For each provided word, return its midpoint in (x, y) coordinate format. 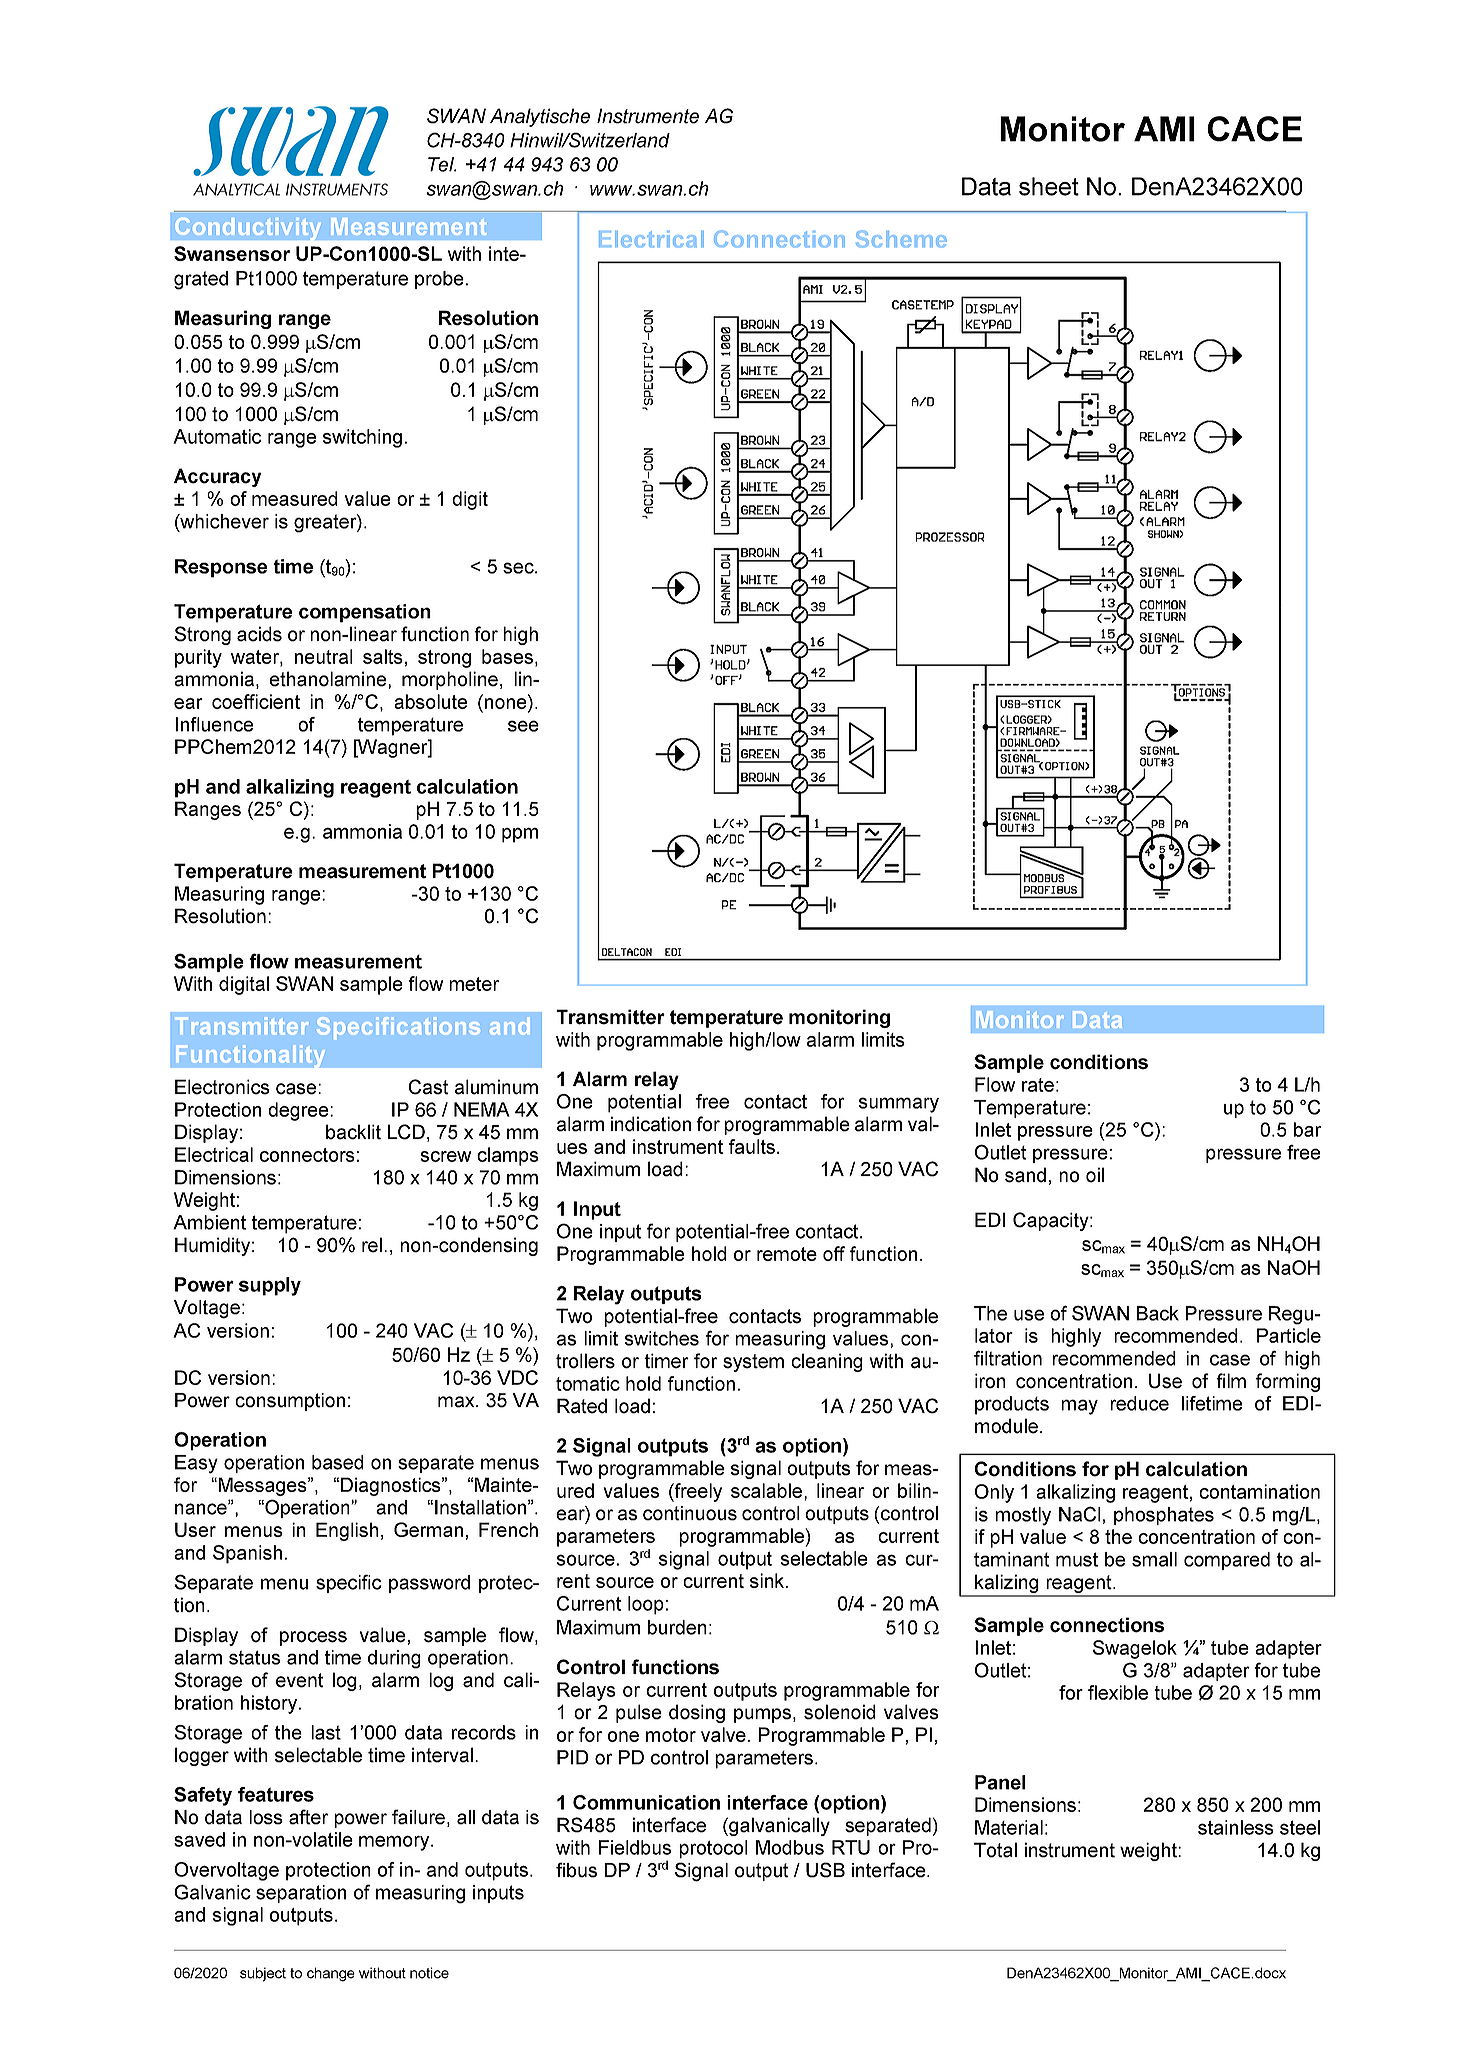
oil (1095, 1175)
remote (787, 1254)
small (1154, 1559)
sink (768, 1580)
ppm (520, 835)
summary (899, 1105)
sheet (1049, 186)
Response (221, 568)
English (347, 1531)
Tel (442, 164)
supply (270, 1286)
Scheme (901, 238)
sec (519, 568)
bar (1307, 1129)
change (331, 1974)
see (523, 726)
